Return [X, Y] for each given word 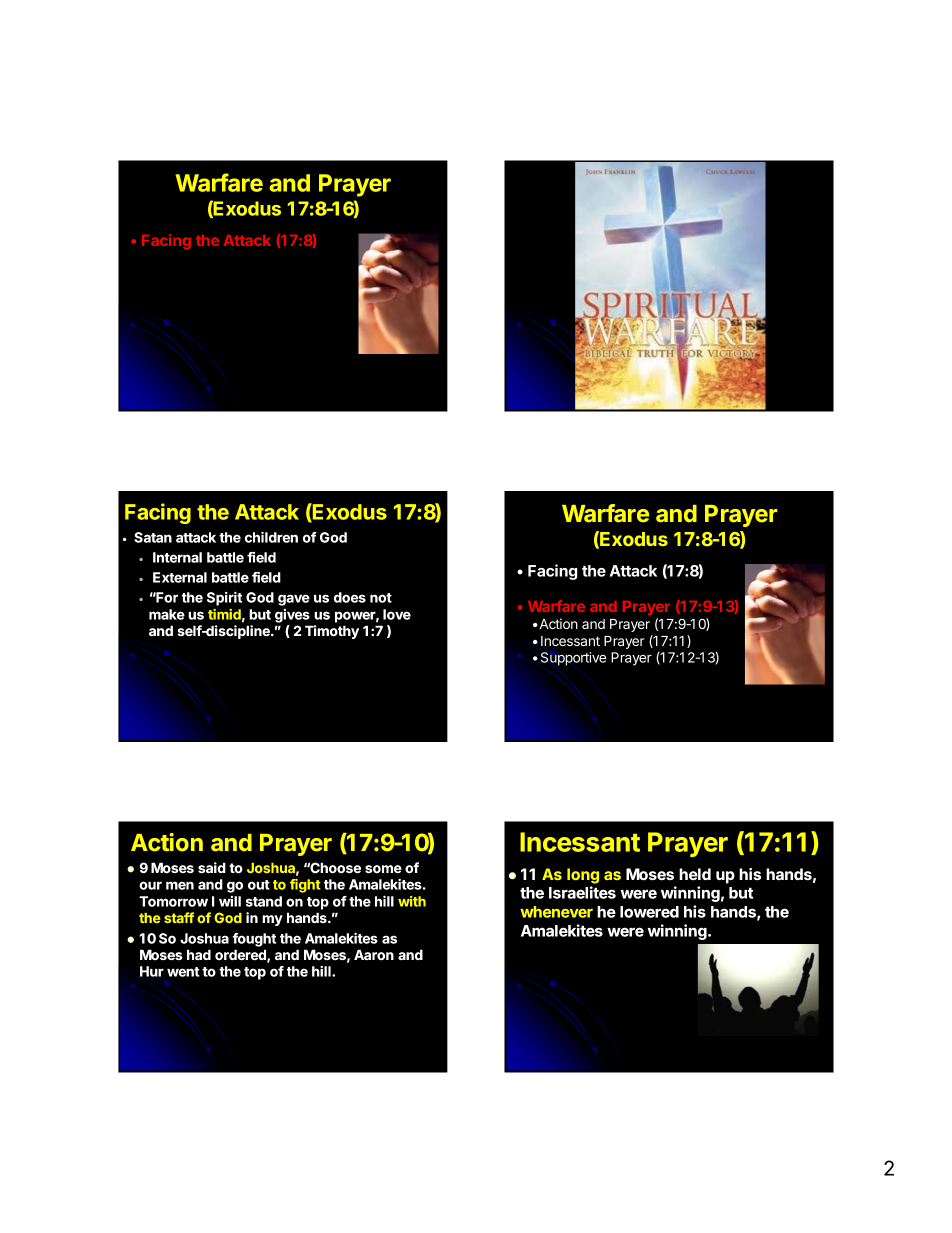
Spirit [224, 598]
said [212, 868]
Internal [177, 557]
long [583, 876]
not [381, 598]
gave [294, 600]
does [350, 597]
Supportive [573, 659]
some [383, 869]
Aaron [374, 955]
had [199, 954]
